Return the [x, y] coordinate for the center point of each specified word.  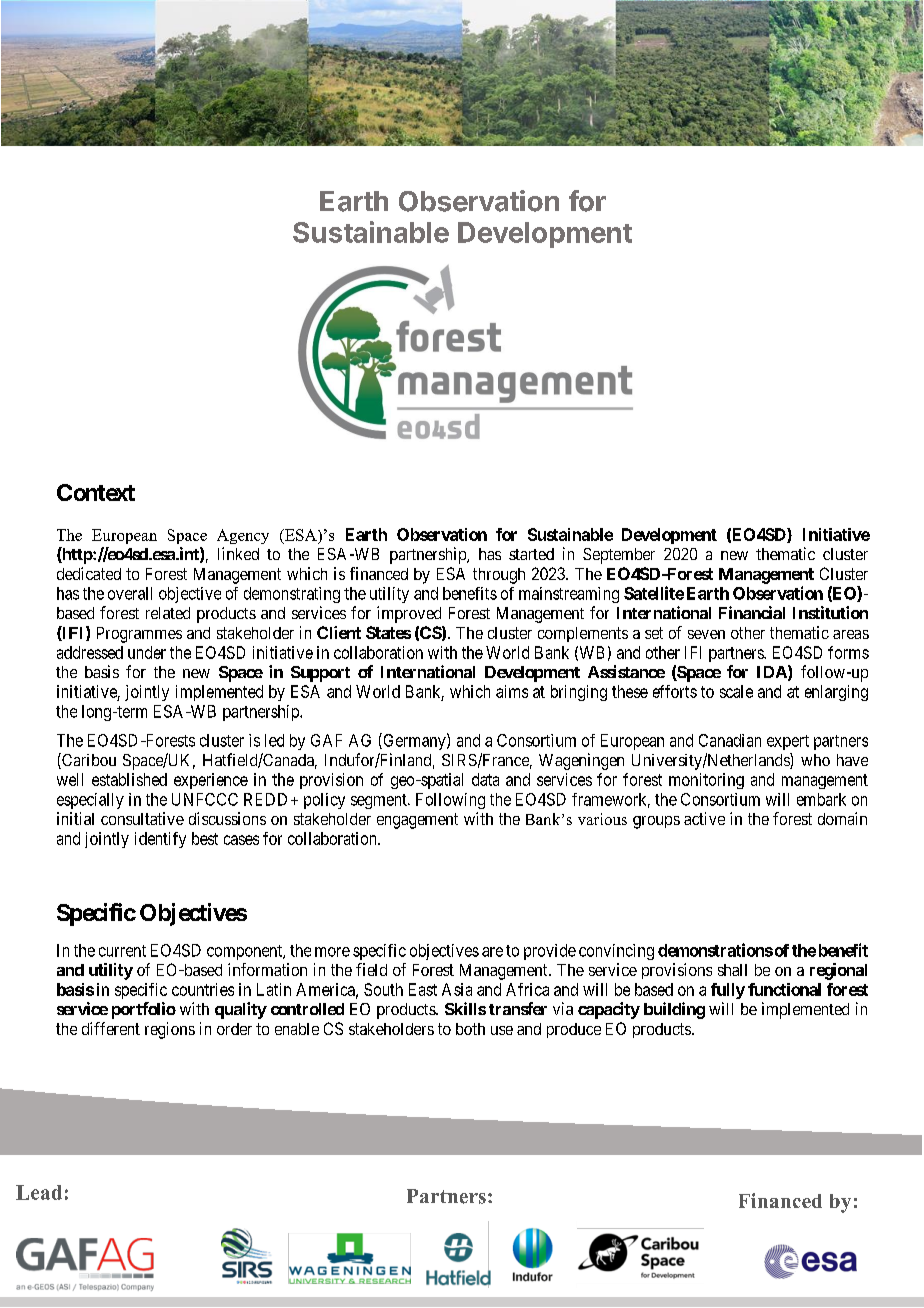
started [531, 554]
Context [96, 492]
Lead [39, 1192]
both [470, 1029]
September [619, 556]
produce [574, 1030]
